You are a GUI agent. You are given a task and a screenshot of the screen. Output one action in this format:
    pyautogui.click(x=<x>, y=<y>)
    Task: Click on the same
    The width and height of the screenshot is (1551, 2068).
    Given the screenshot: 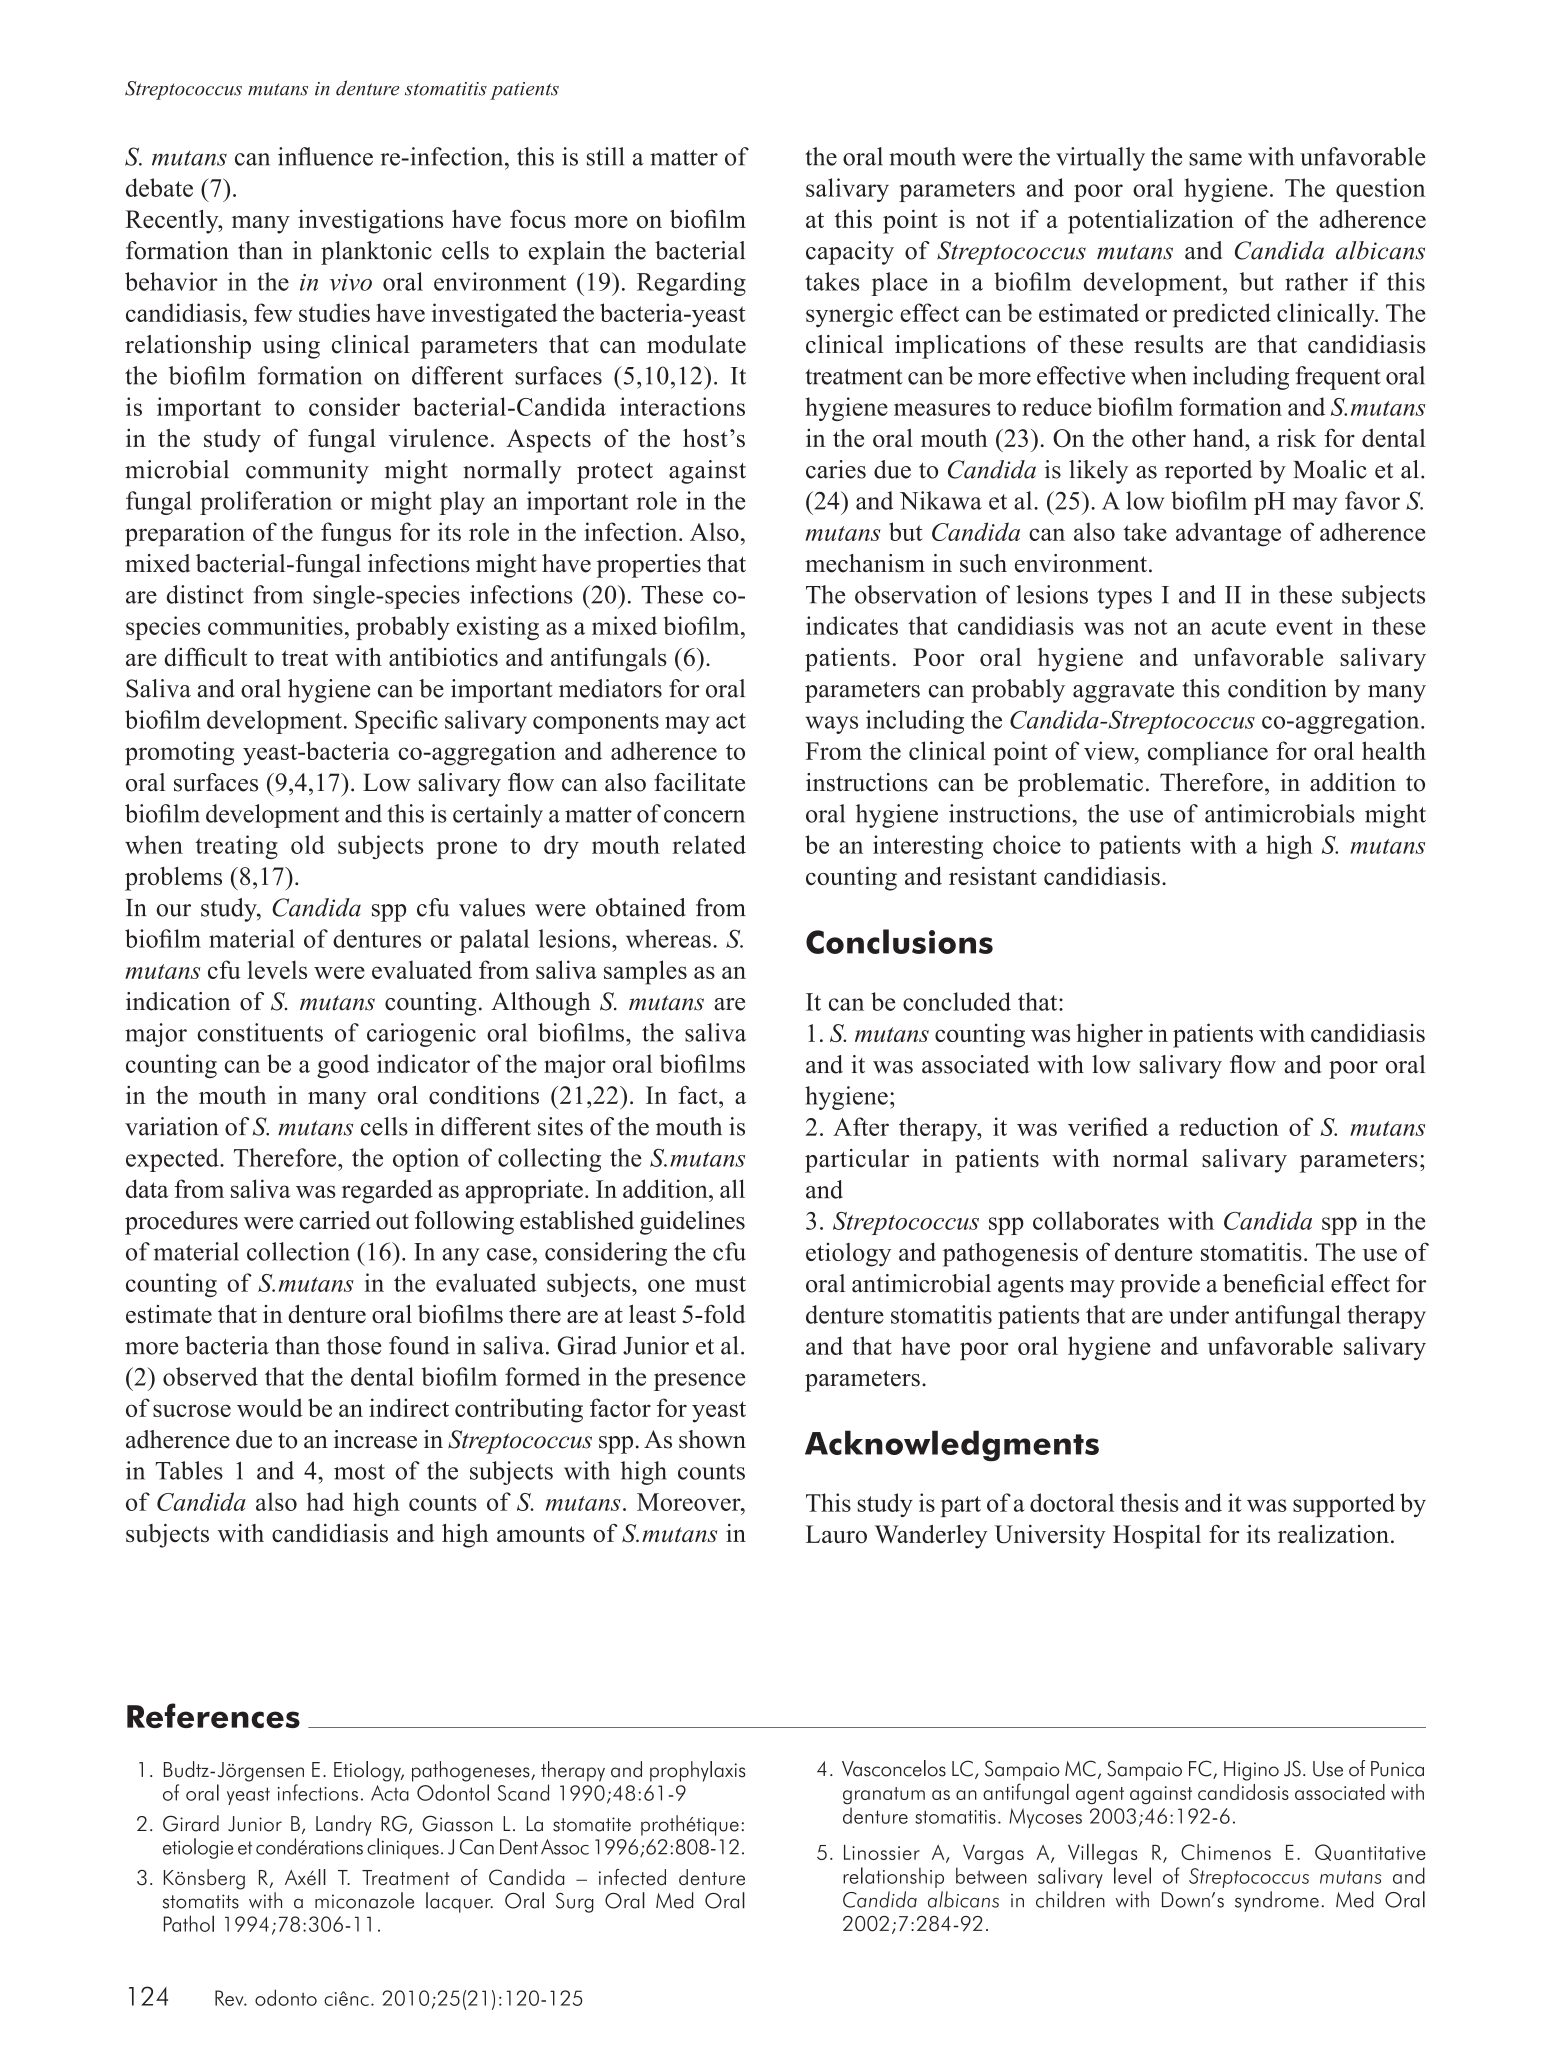 What is the action you would take?
    pyautogui.click(x=1215, y=159)
